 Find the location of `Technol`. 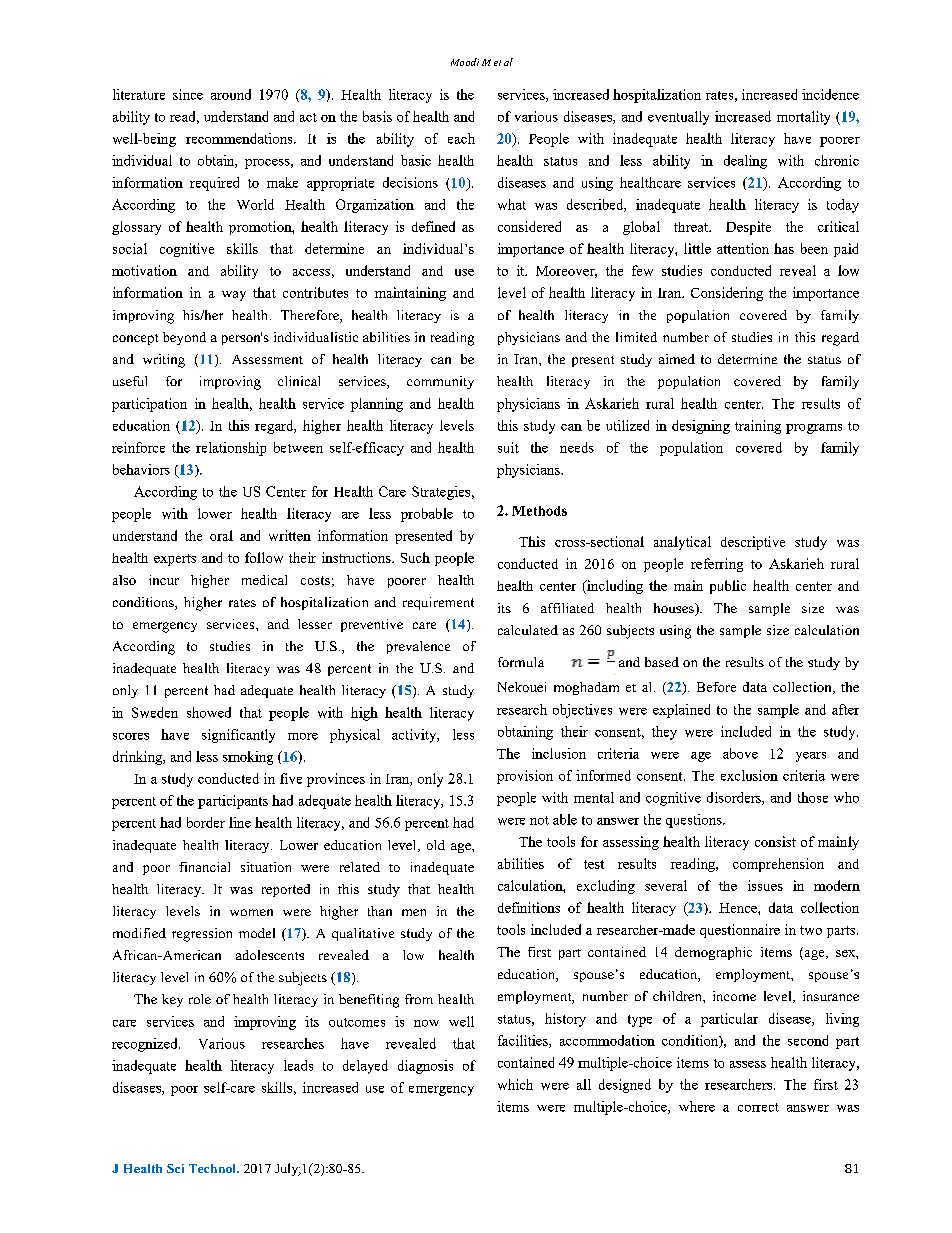

Technol is located at coordinates (213, 1168).
